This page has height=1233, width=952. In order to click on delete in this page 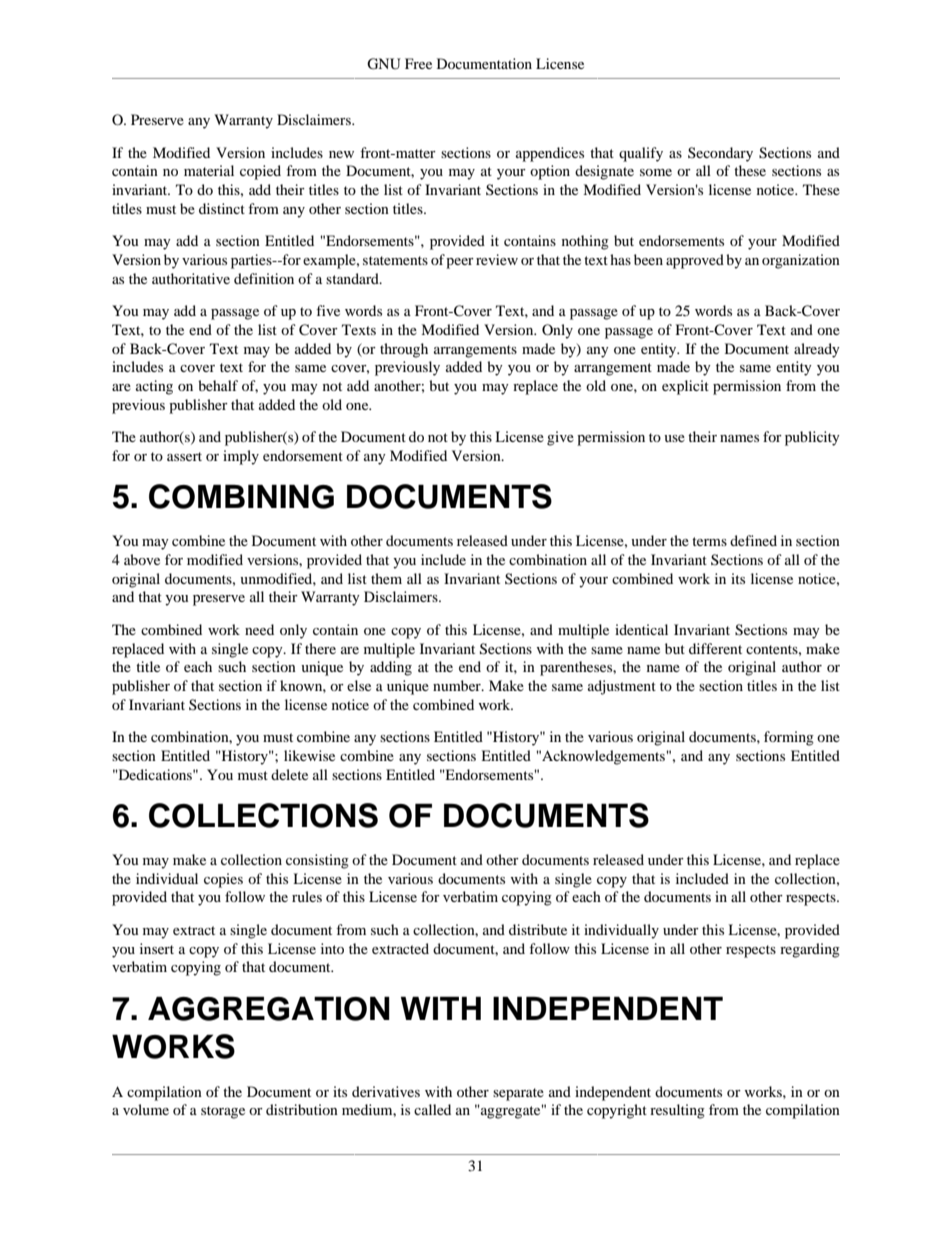, I will do `click(289, 774)`.
